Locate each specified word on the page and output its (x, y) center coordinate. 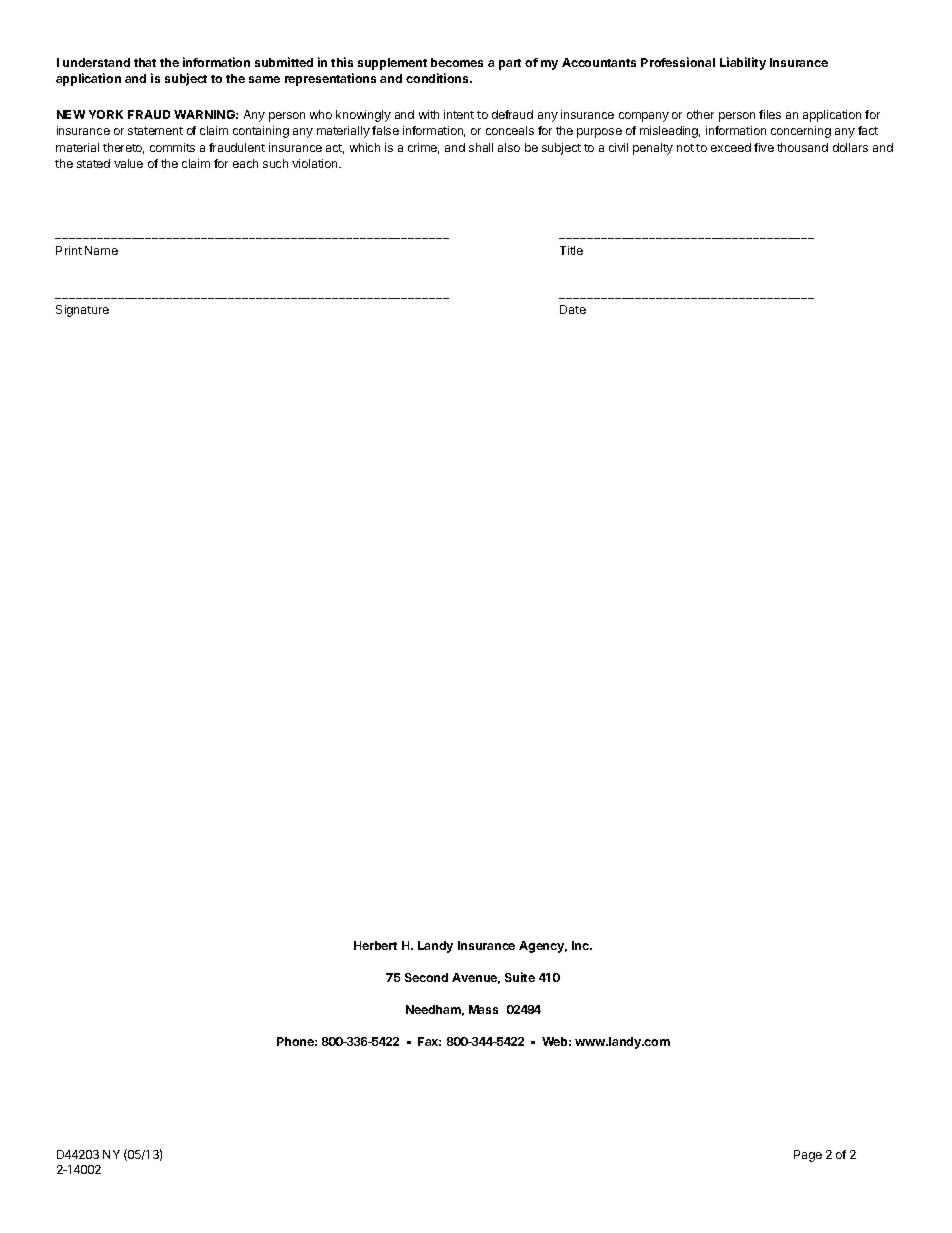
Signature (82, 311)
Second (426, 977)
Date (573, 309)
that (145, 62)
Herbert (375, 945)
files (770, 114)
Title (571, 250)
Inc (581, 945)
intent (459, 114)
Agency (543, 947)
